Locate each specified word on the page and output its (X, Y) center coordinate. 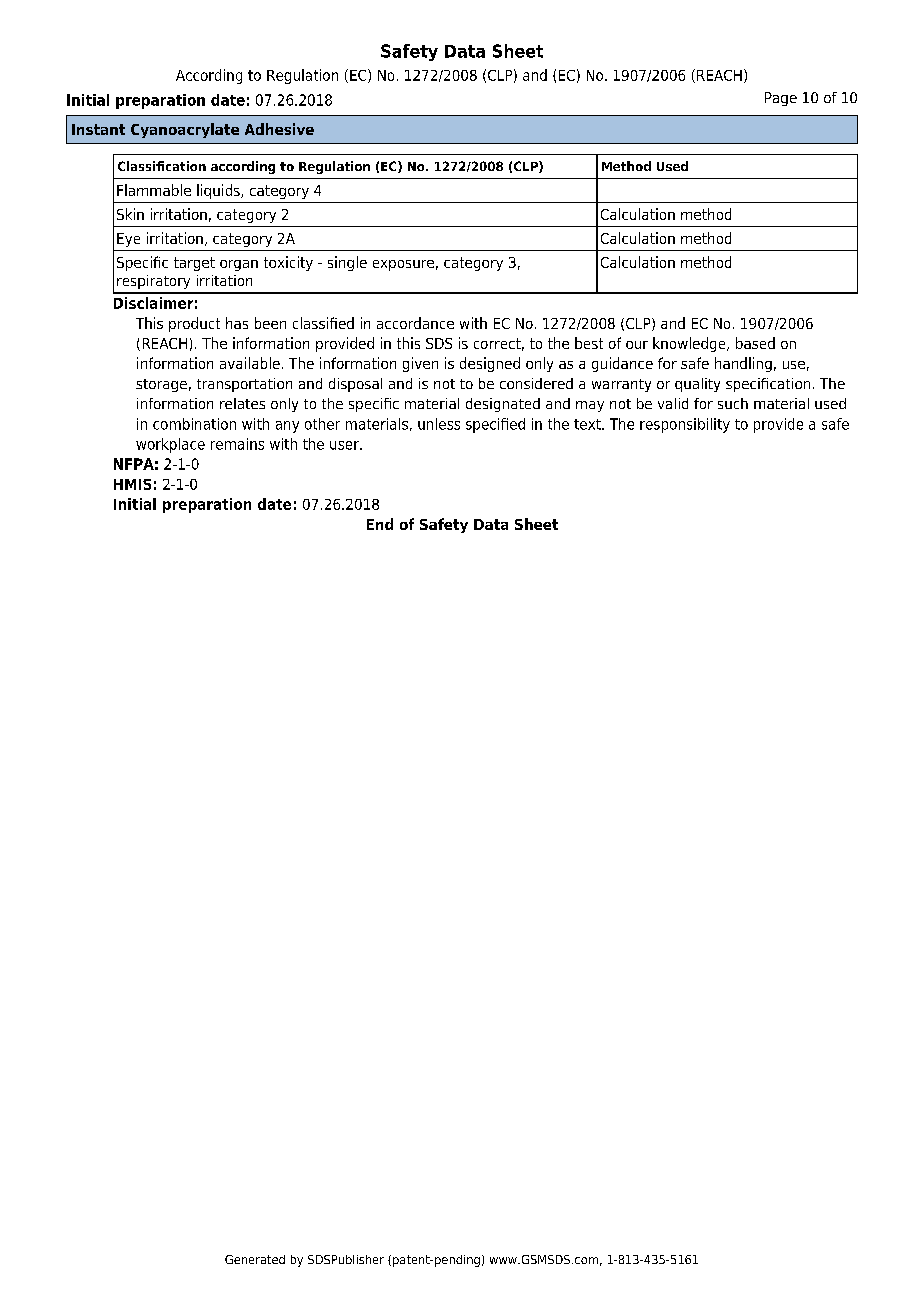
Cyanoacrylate (185, 130)
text (588, 424)
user (345, 445)
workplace (170, 445)
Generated (255, 1259)
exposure (403, 265)
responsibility (685, 425)
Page (781, 99)
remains (237, 444)
